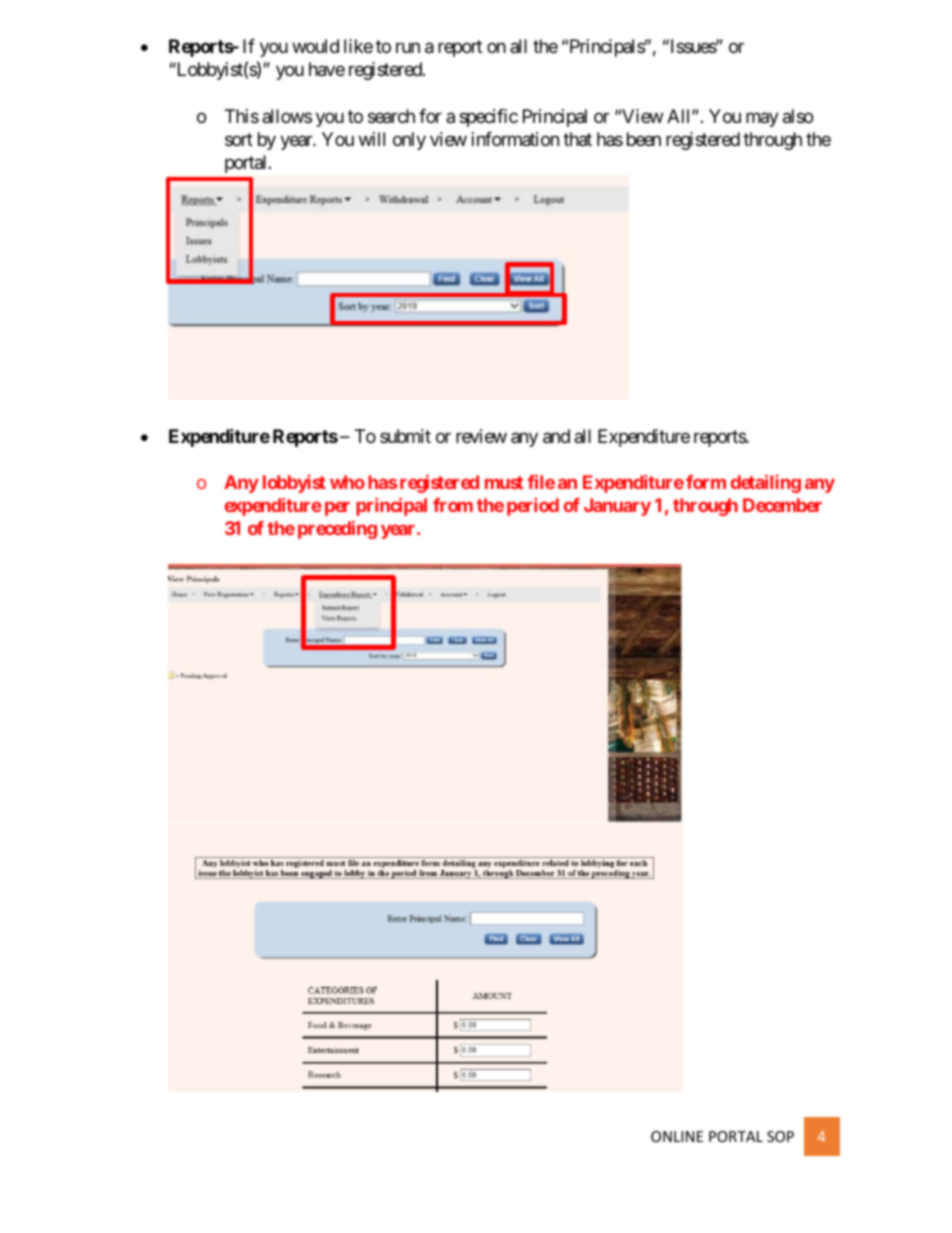  I want to click on submit, so click(405, 436).
